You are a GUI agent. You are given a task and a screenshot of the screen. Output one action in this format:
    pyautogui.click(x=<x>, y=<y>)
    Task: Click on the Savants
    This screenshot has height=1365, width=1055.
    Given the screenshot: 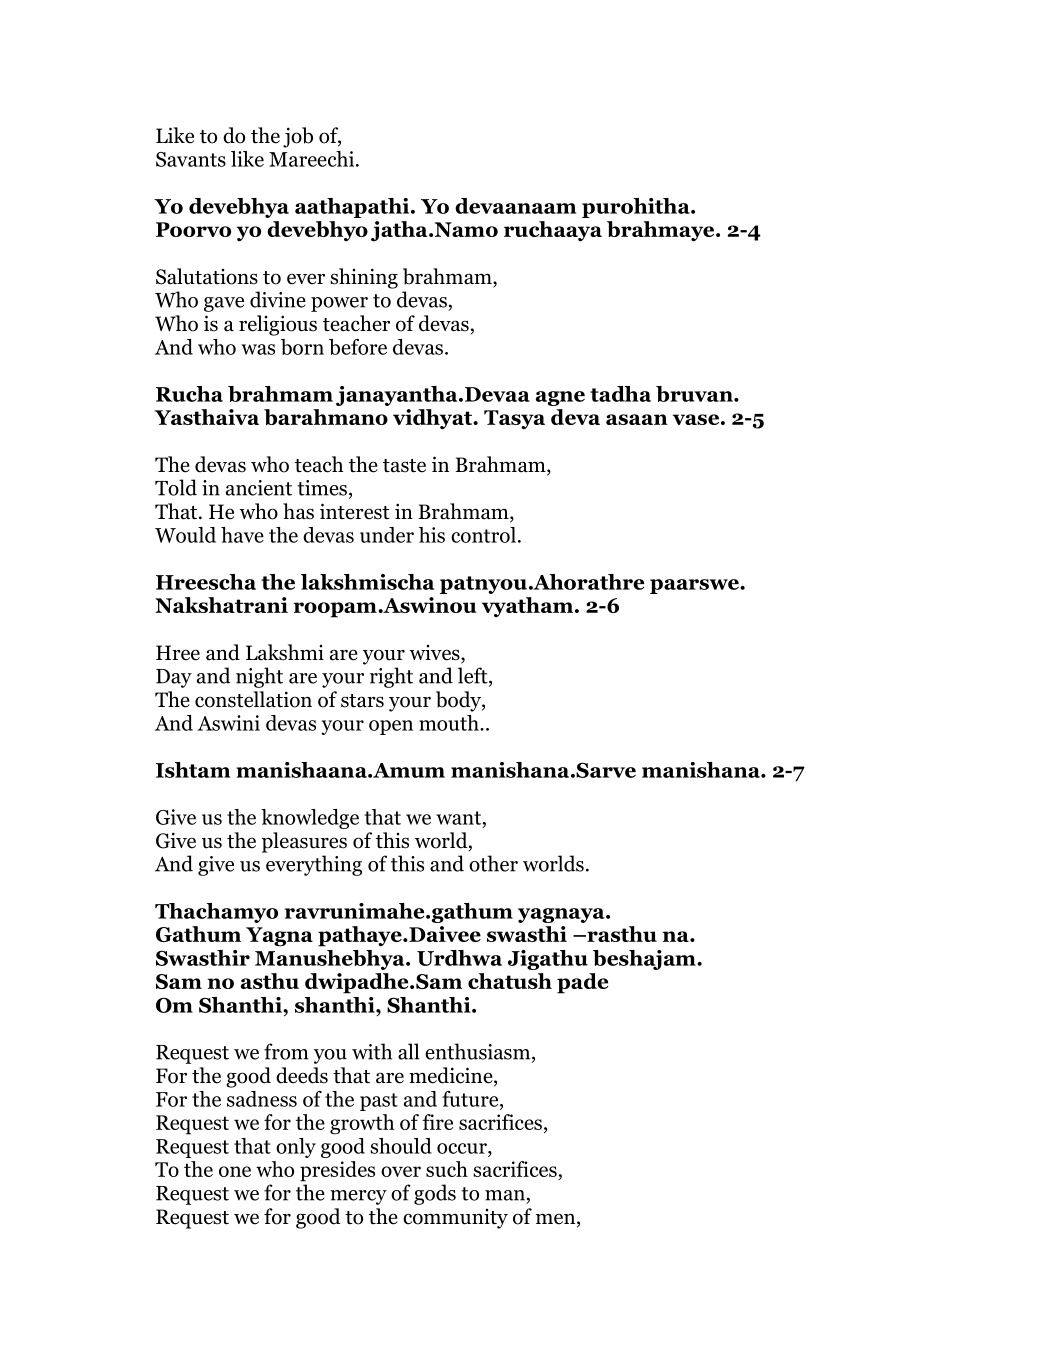 What is the action you would take?
    pyautogui.click(x=191, y=159)
